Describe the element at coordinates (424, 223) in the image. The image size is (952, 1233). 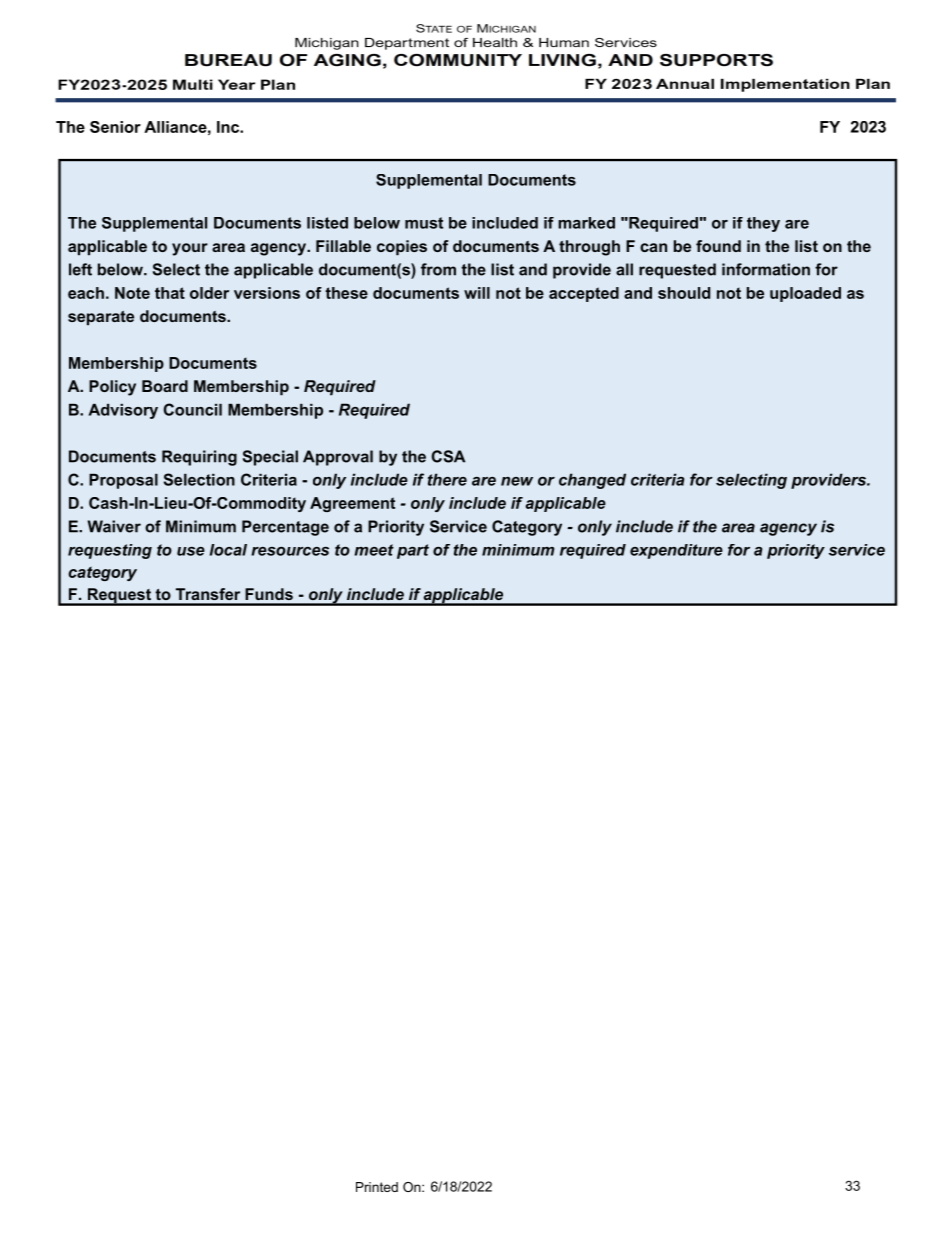
I see `must` at that location.
